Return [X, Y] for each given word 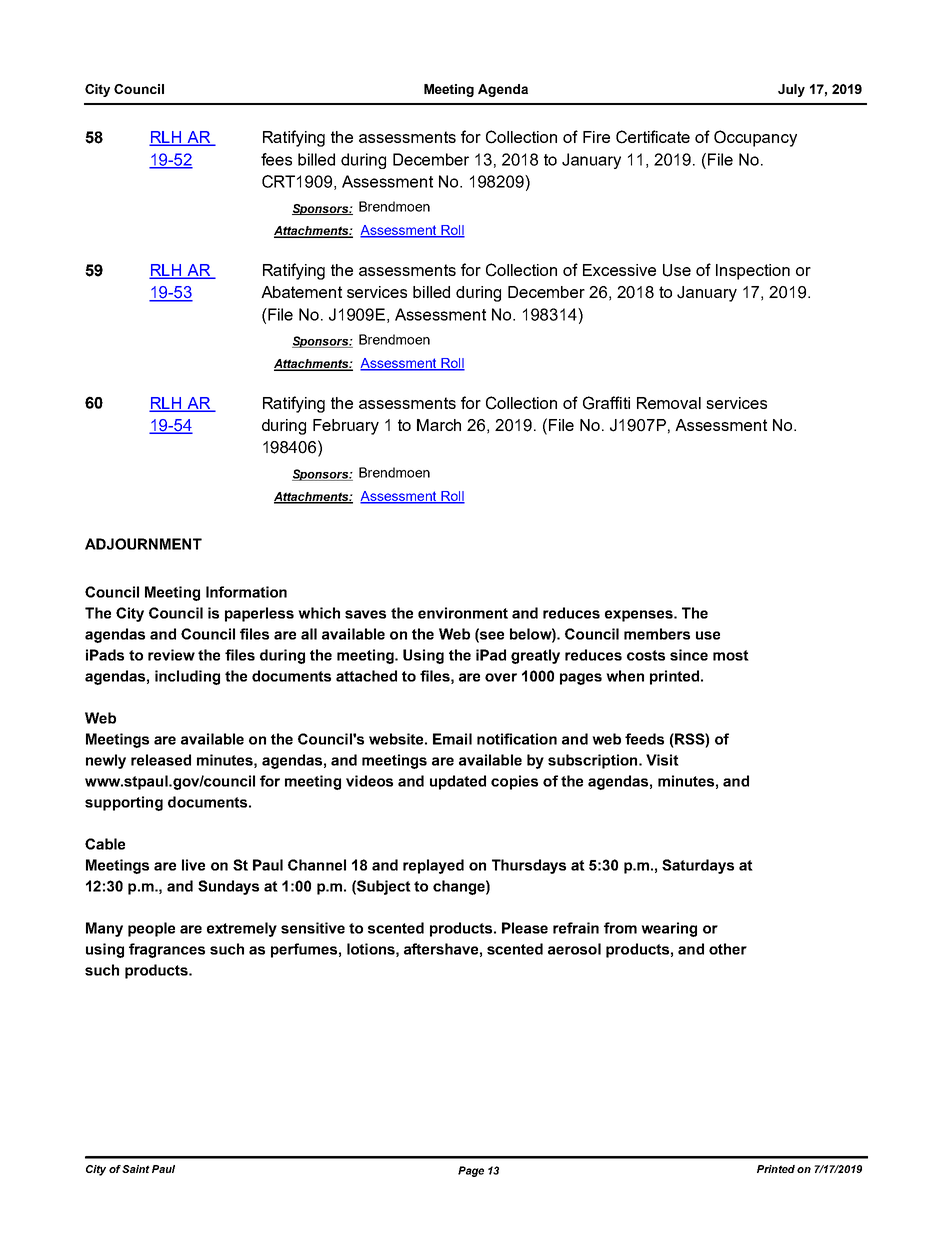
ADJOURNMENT [143, 544]
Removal [669, 403]
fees [276, 159]
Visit [662, 760]
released [161, 760]
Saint [136, 1169]
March [439, 425]
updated [458, 782]
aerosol [574, 949]
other [728, 949]
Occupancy [755, 138]
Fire [596, 137]
